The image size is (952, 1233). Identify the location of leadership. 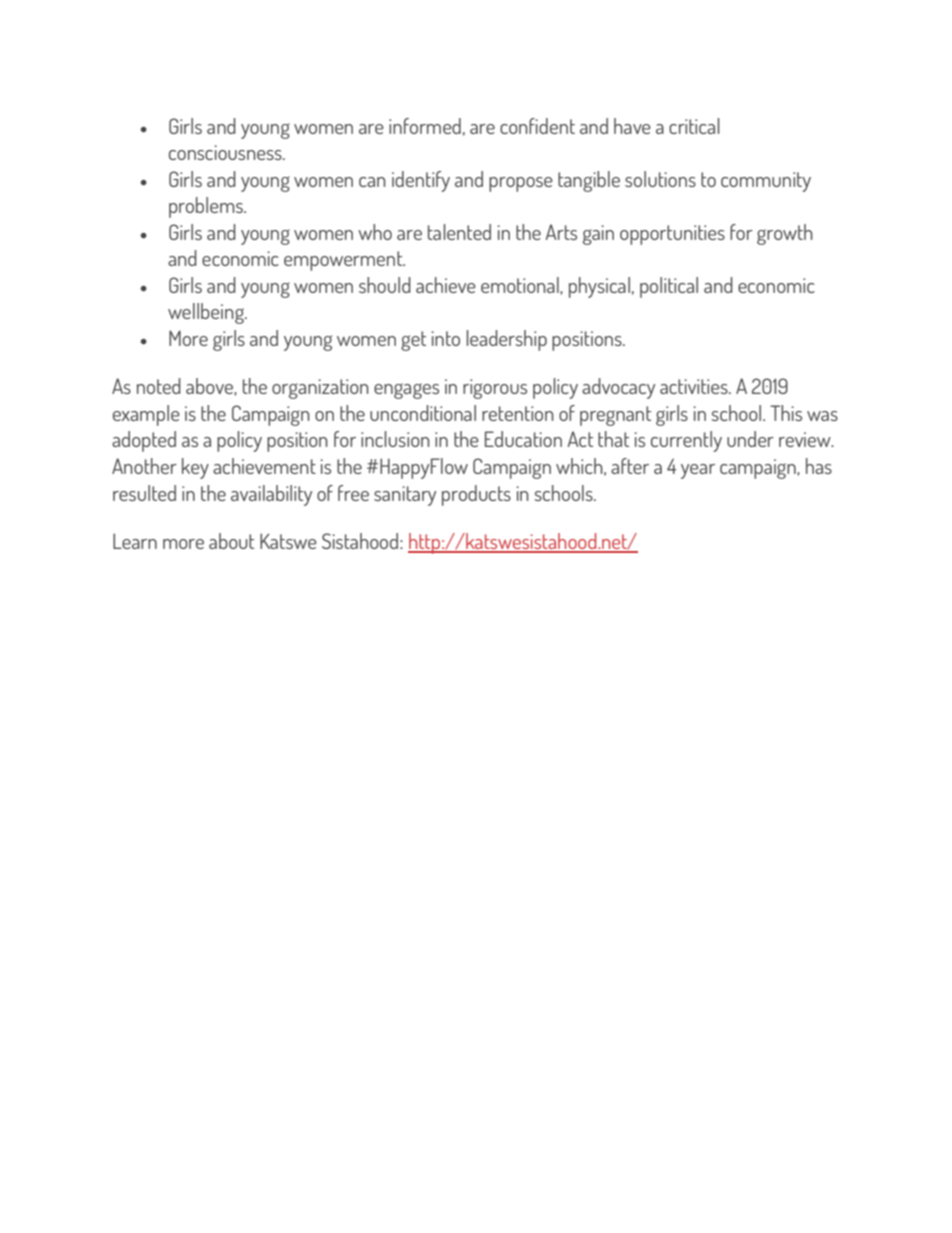
(506, 340).
